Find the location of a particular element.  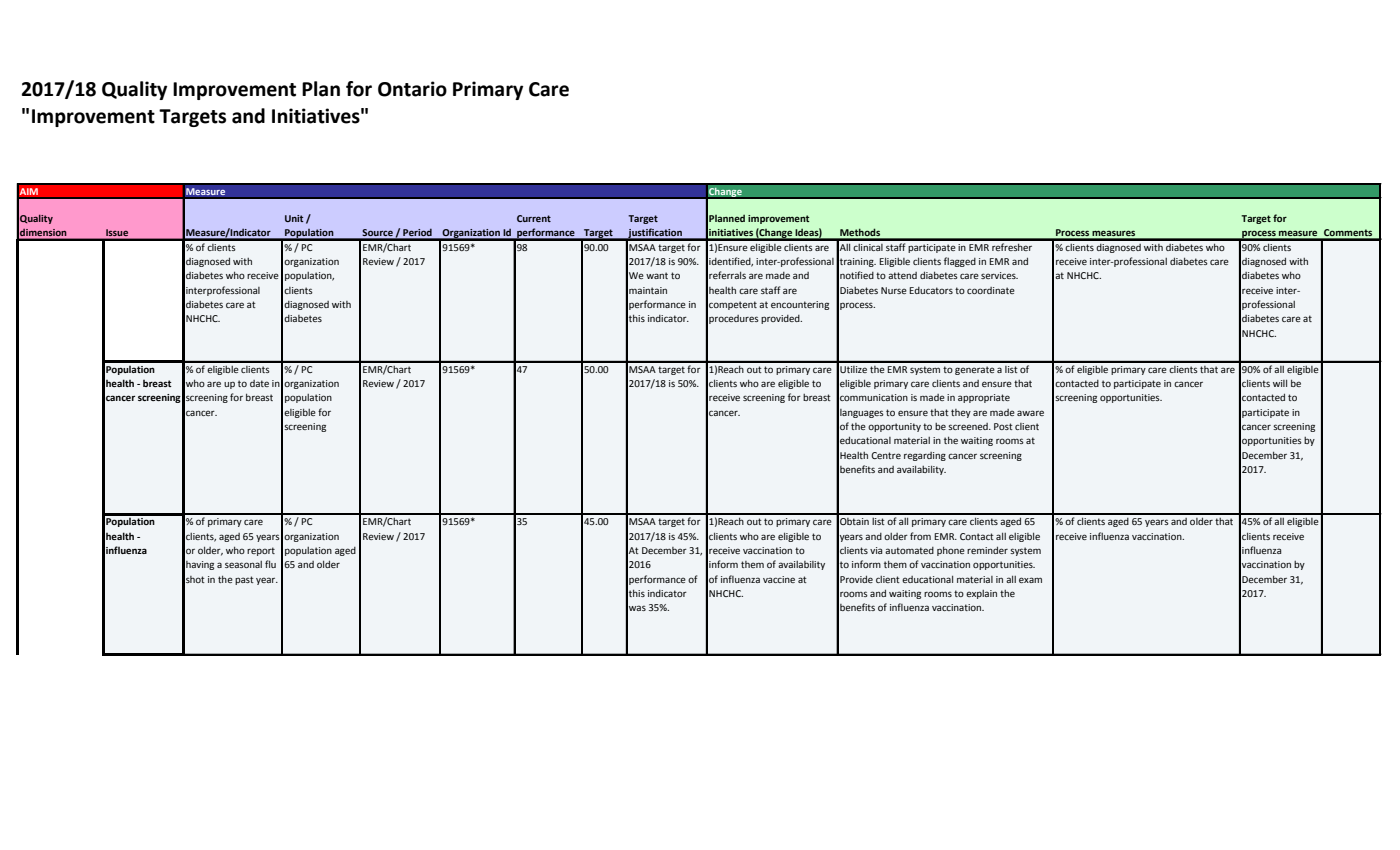

aware is located at coordinates (1030, 413).
